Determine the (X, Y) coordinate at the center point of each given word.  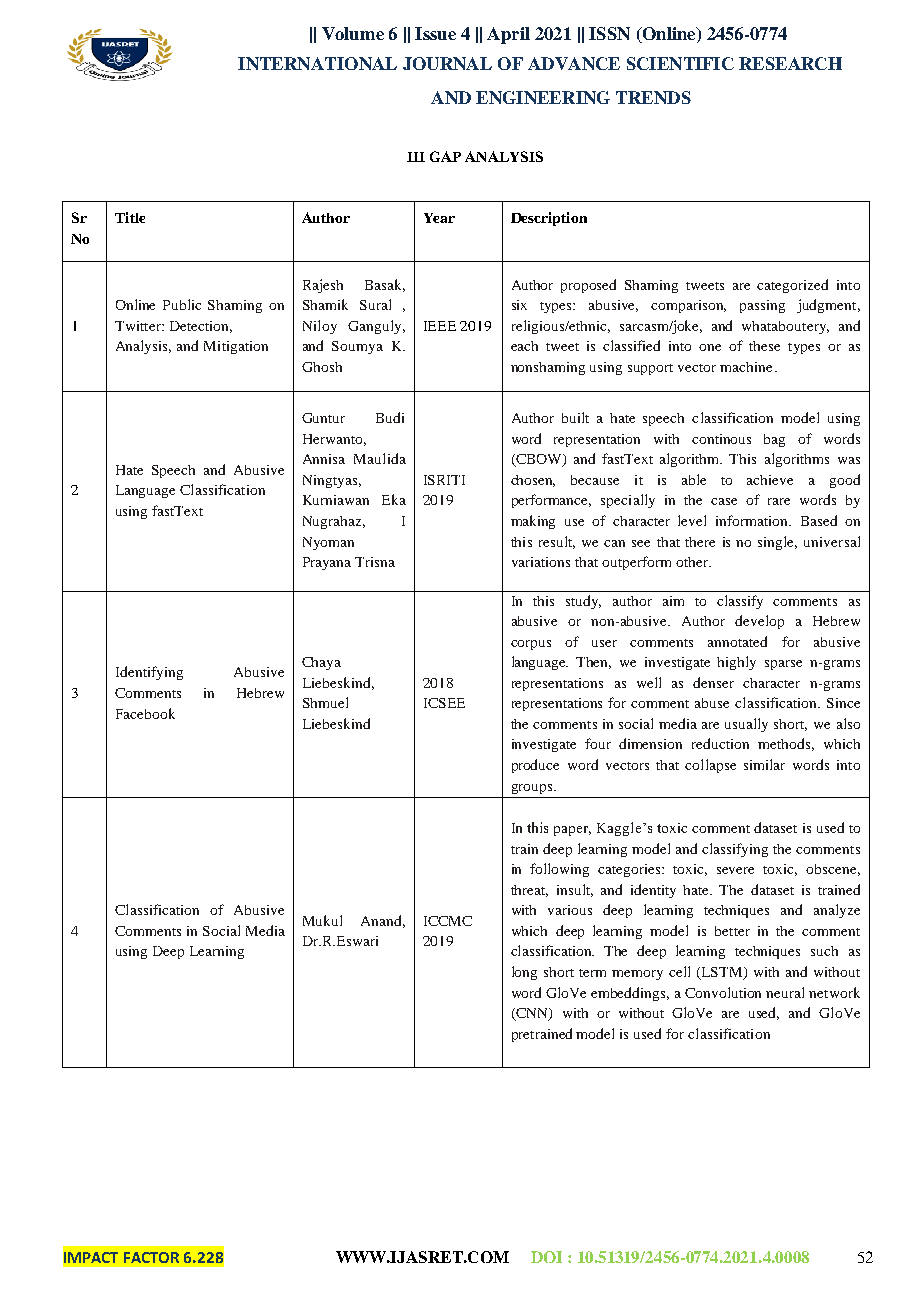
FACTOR (151, 1257)
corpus (531, 645)
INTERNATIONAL (317, 63)
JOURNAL (447, 63)
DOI (546, 1257)
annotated (737, 641)
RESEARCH (790, 63)
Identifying (149, 673)
